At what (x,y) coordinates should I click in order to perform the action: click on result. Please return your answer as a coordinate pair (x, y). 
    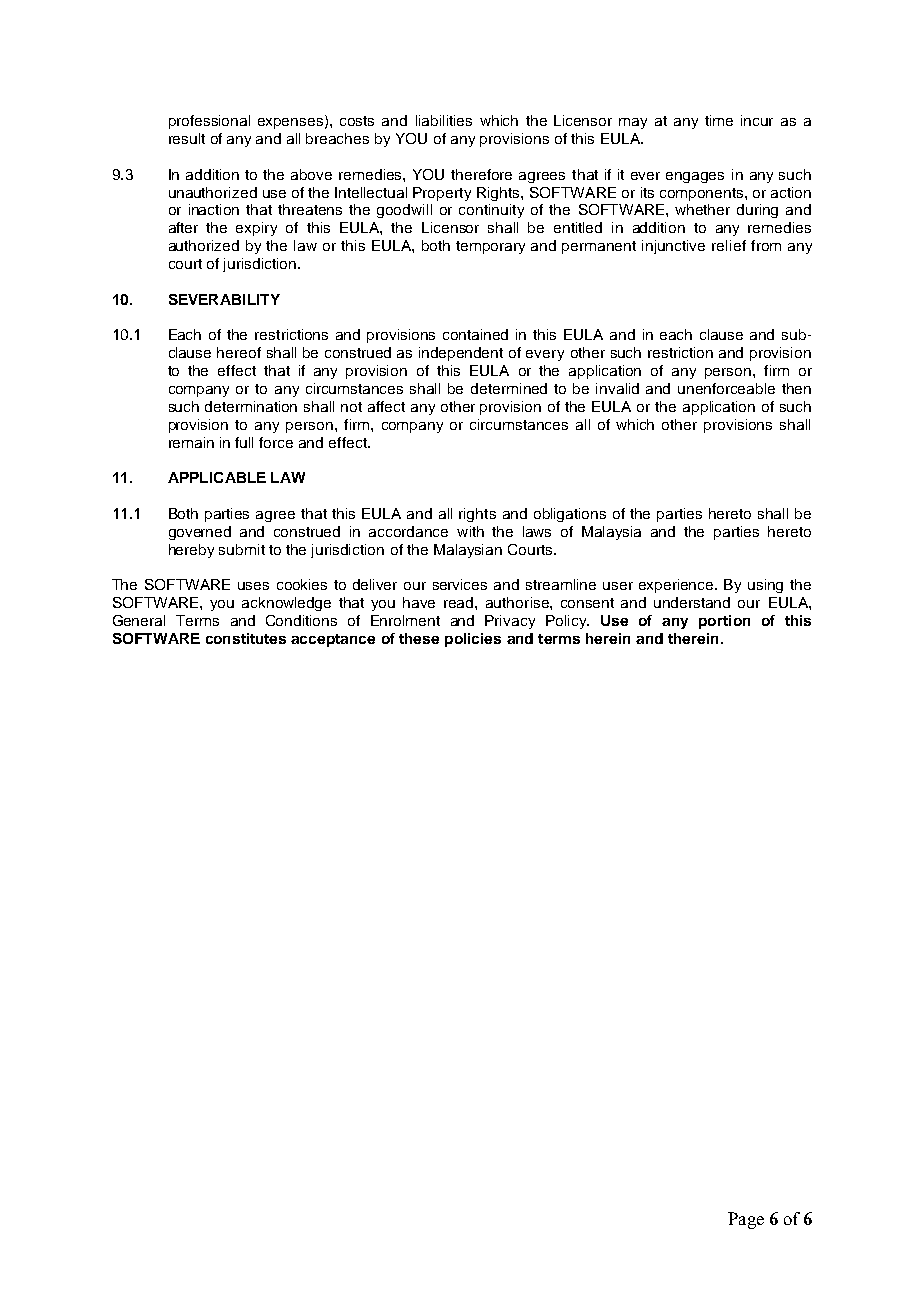
    Looking at the image, I should click on (187, 138).
